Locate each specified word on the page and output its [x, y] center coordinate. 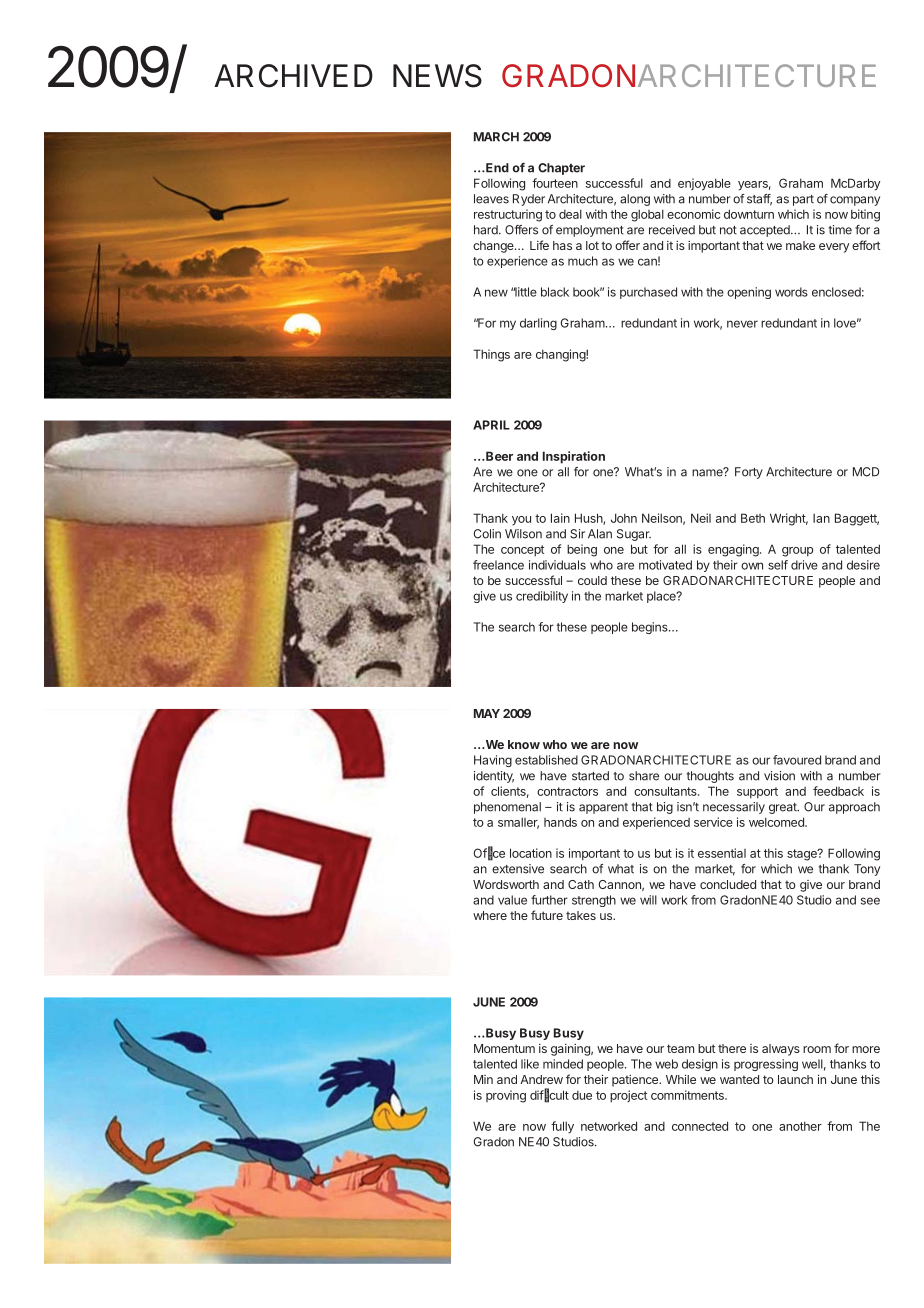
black [555, 292]
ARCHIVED [293, 76]
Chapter [561, 169]
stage [803, 855]
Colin [487, 534]
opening [749, 293]
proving [506, 1096]
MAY [487, 713]
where [490, 915]
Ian [821, 518]
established [546, 760]
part [803, 200]
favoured [797, 760]
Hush [589, 519]
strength [594, 901]
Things [491, 355]
